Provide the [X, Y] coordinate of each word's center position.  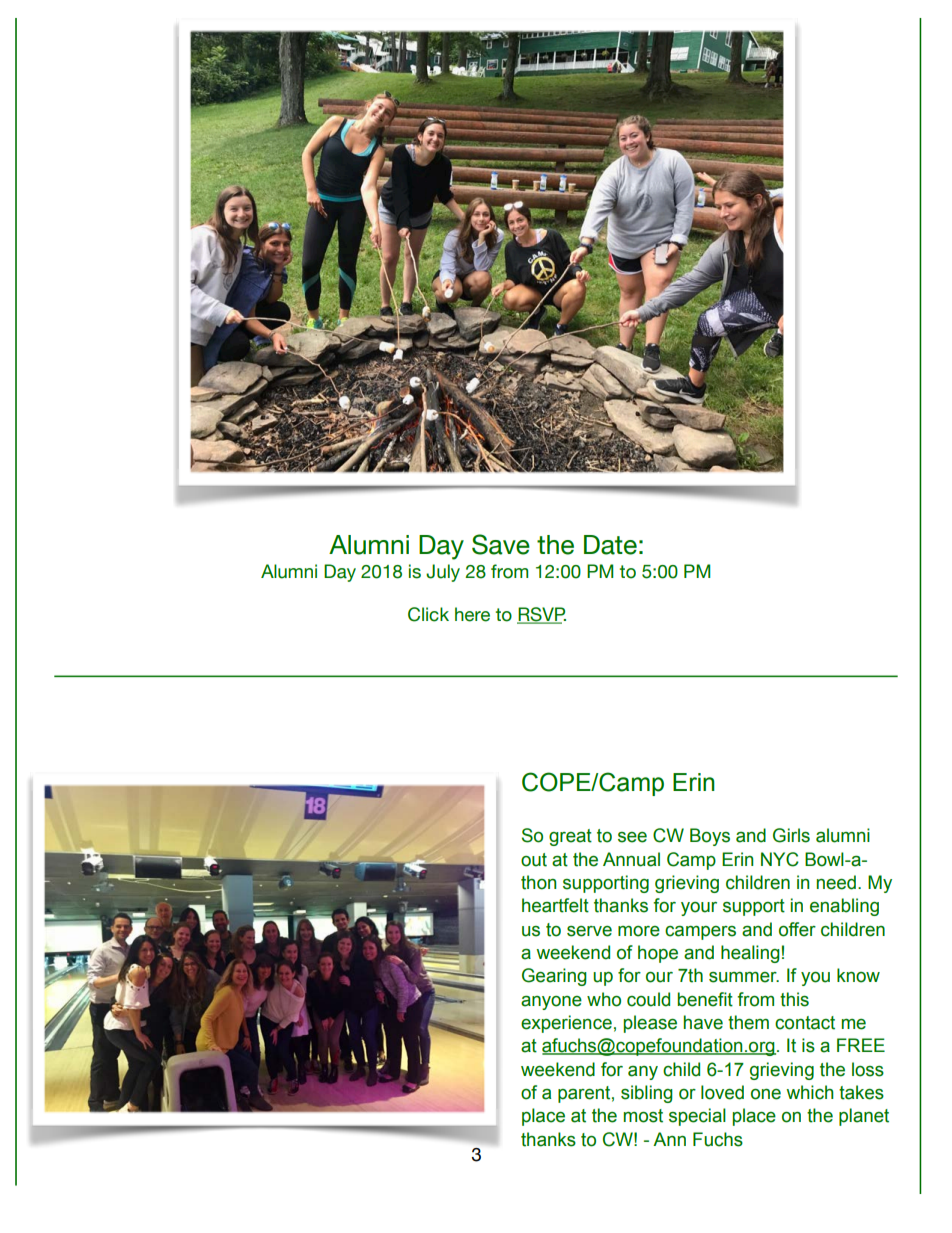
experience [566, 1024]
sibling [647, 1094]
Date [610, 545]
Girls [791, 835]
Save [501, 544]
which [810, 1092]
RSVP [541, 615]
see [632, 837]
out [534, 860]
